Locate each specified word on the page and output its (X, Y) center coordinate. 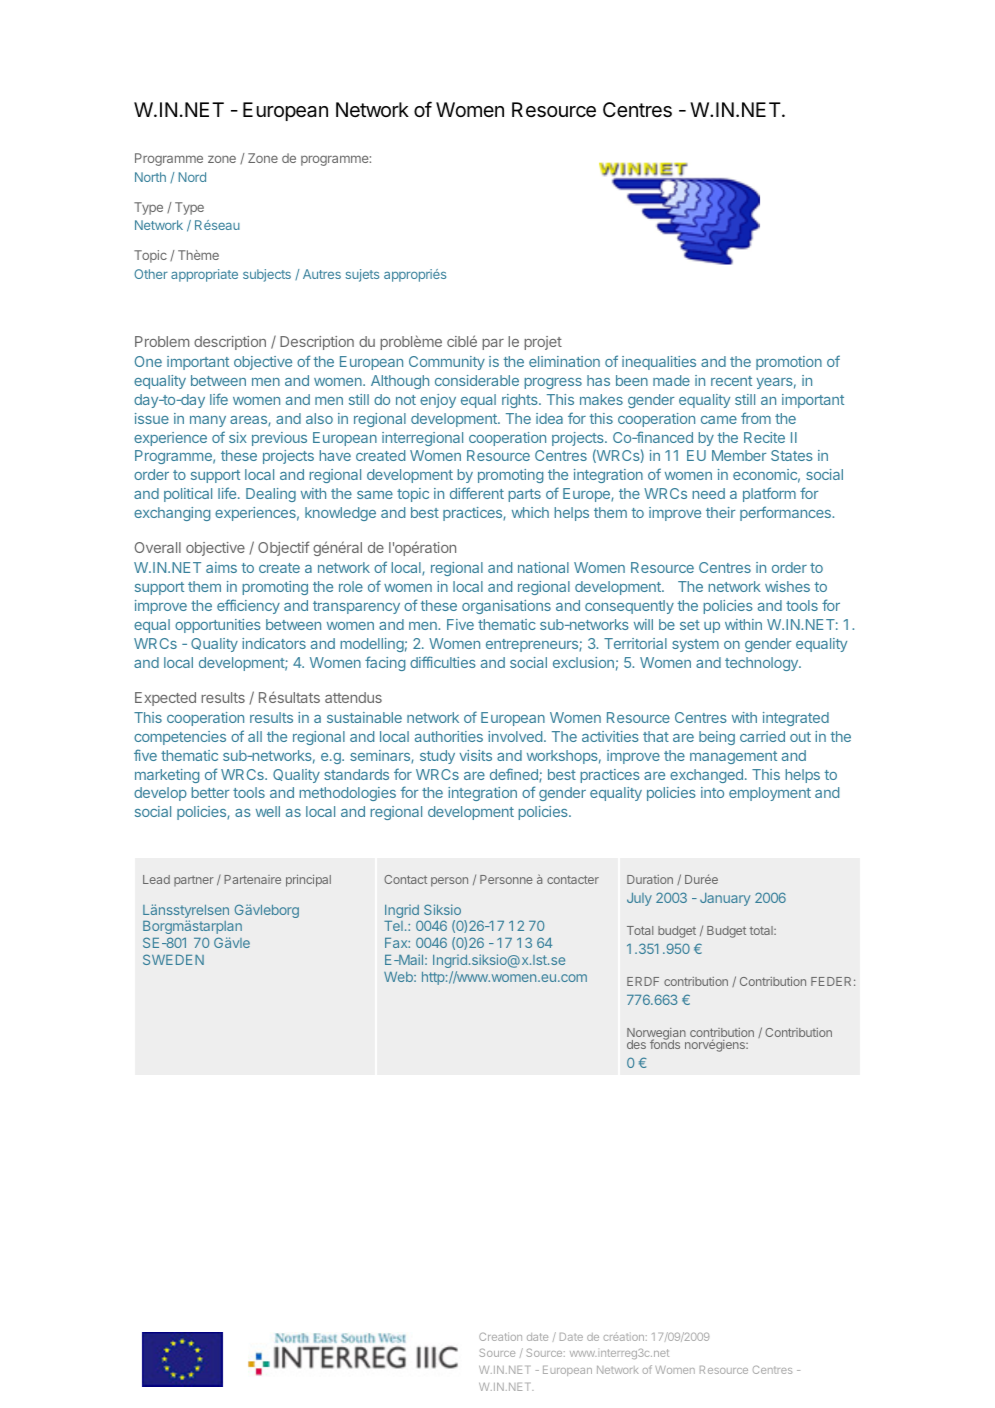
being (717, 738)
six (238, 437)
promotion (789, 363)
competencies (180, 738)
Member (739, 455)
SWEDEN (173, 959)
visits (476, 755)
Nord (192, 177)
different (477, 493)
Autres (322, 274)
